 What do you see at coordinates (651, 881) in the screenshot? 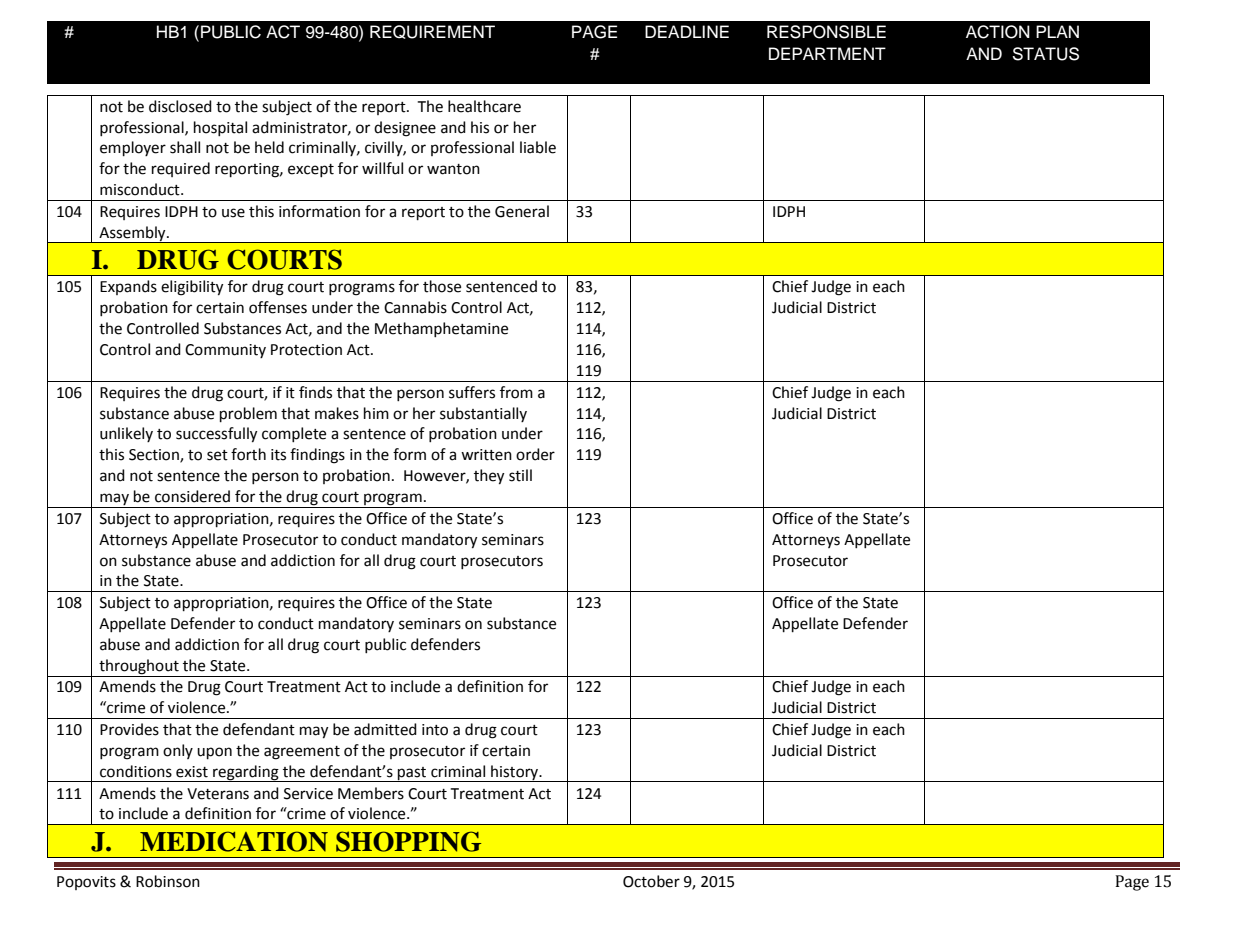
I see `October` at bounding box center [651, 881].
